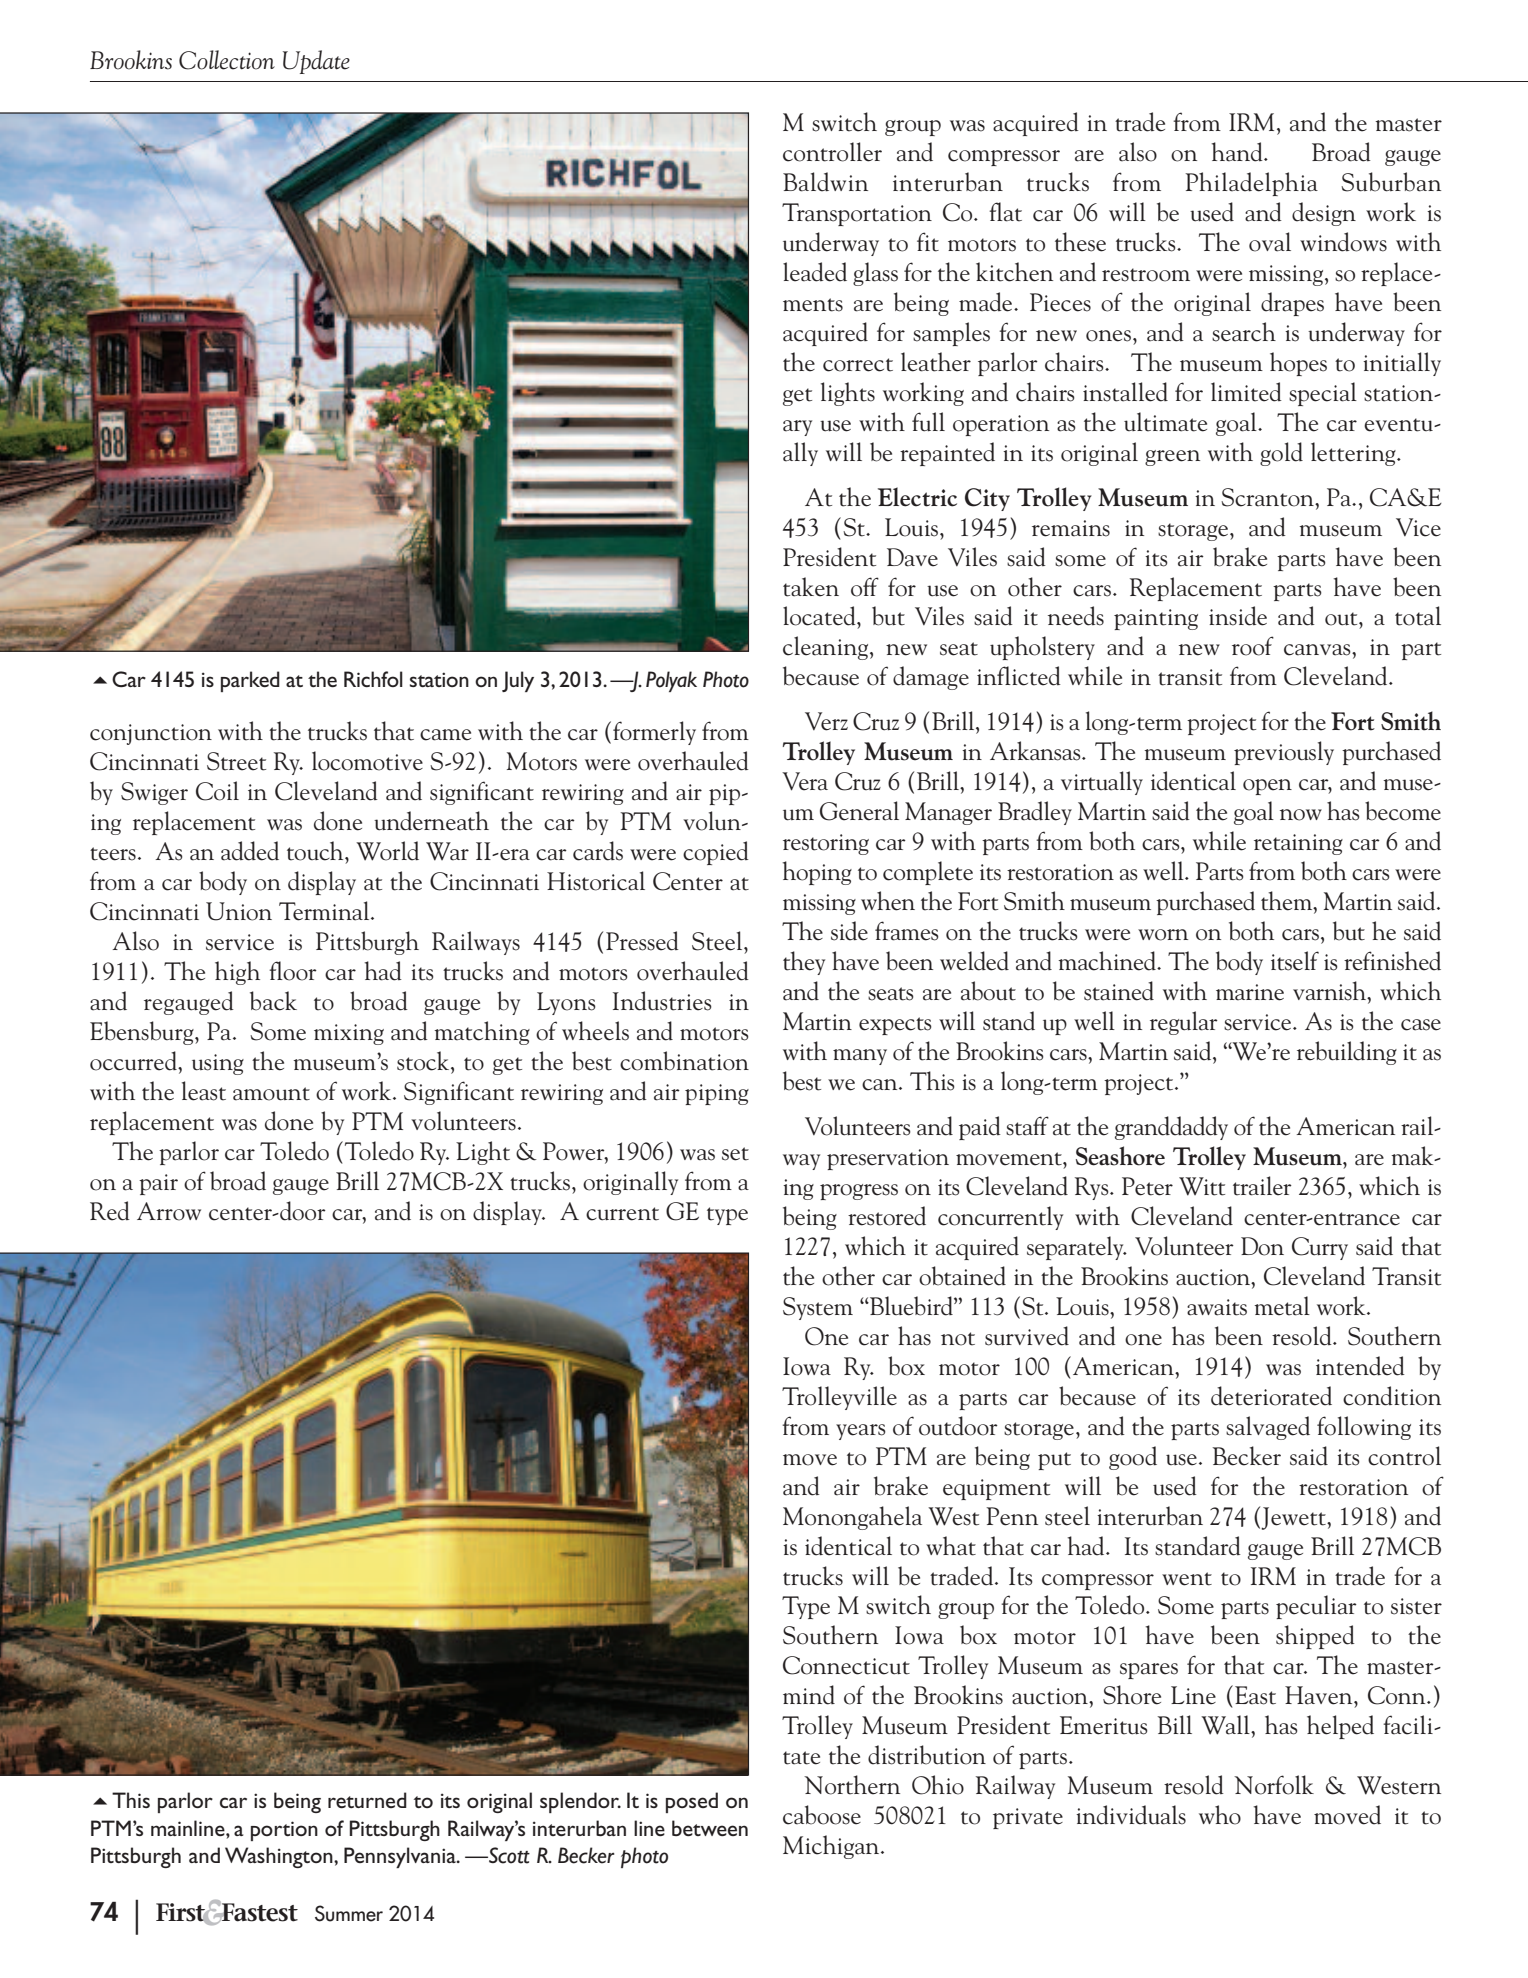 Image resolution: width=1528 pixels, height=1978 pixels. What do you see at coordinates (1268, 1428) in the screenshot?
I see `salvaged` at bounding box center [1268, 1428].
